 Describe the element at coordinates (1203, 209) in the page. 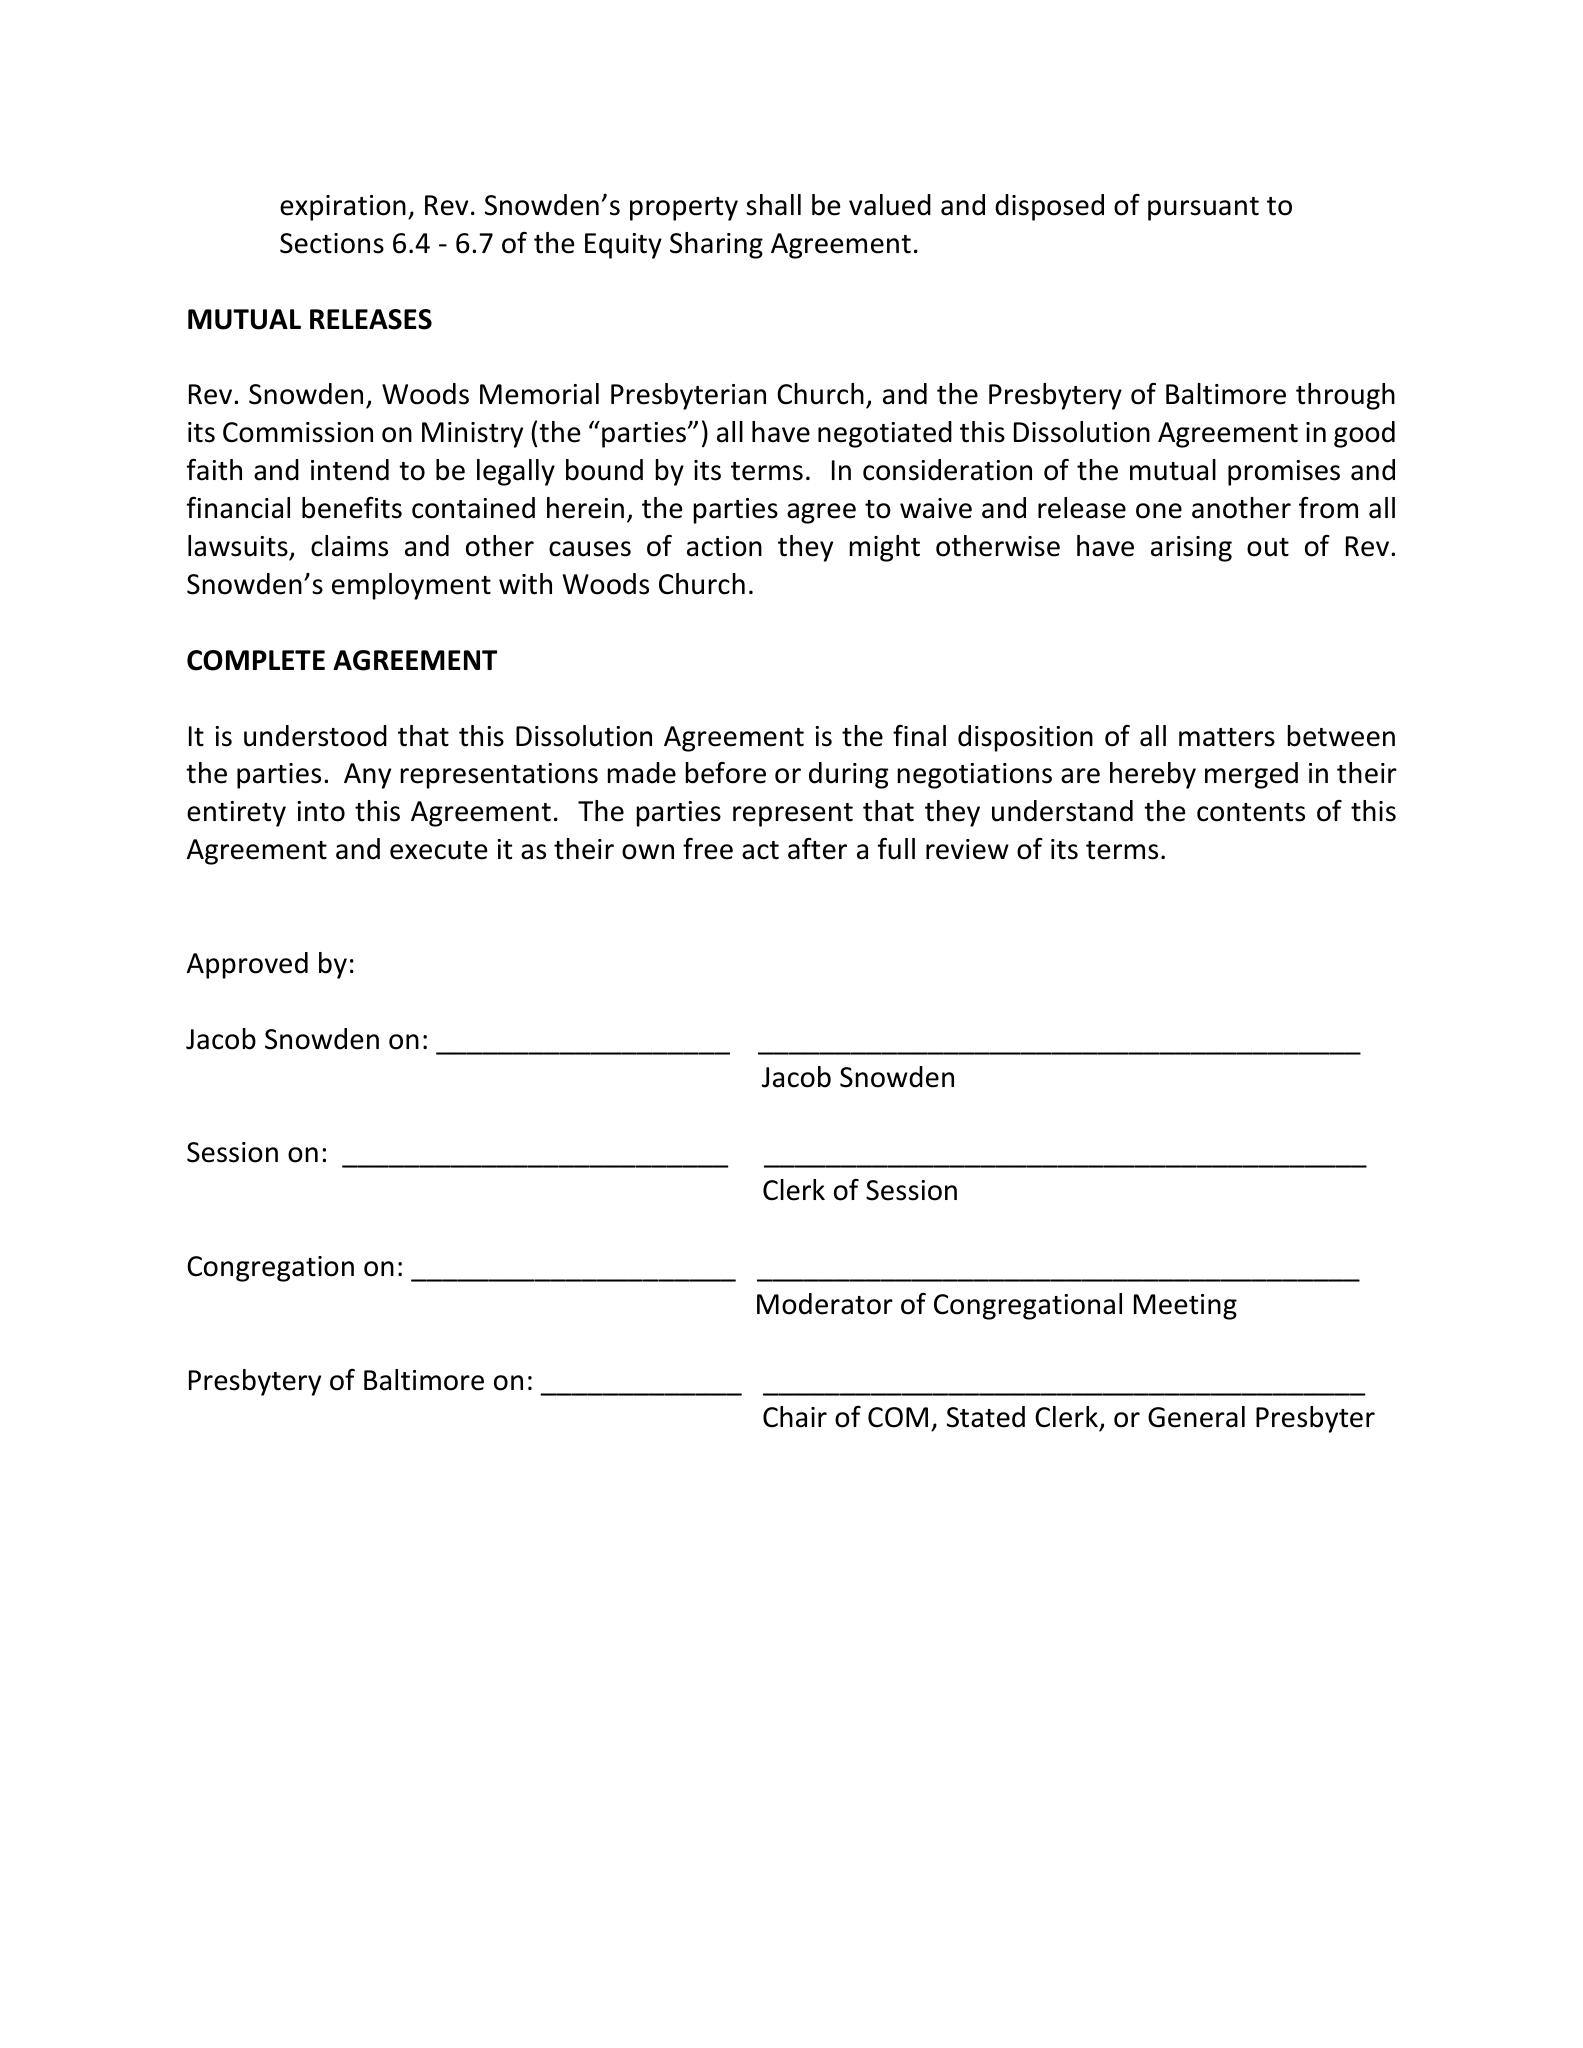

I see `pursuant` at that location.
